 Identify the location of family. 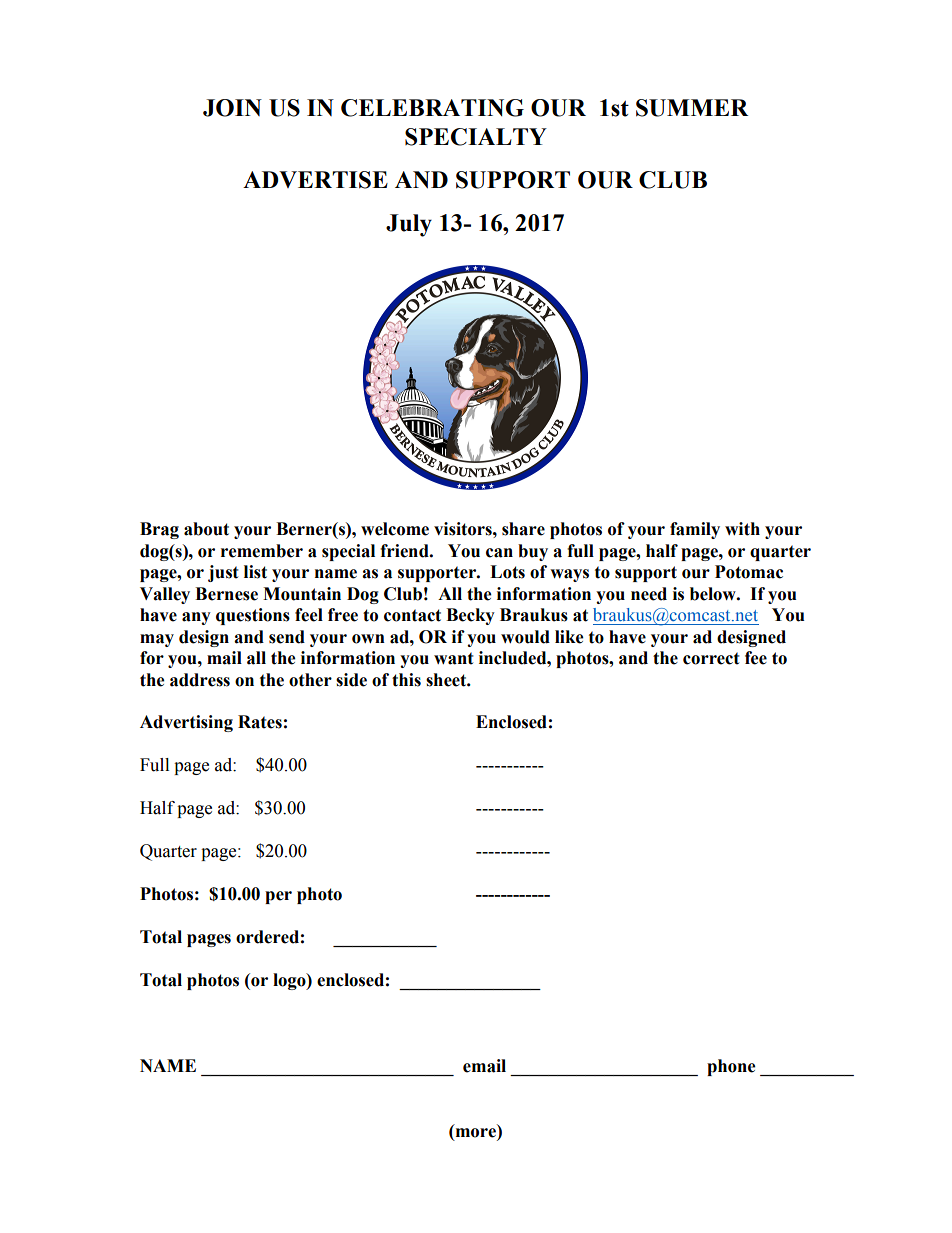
(695, 530).
